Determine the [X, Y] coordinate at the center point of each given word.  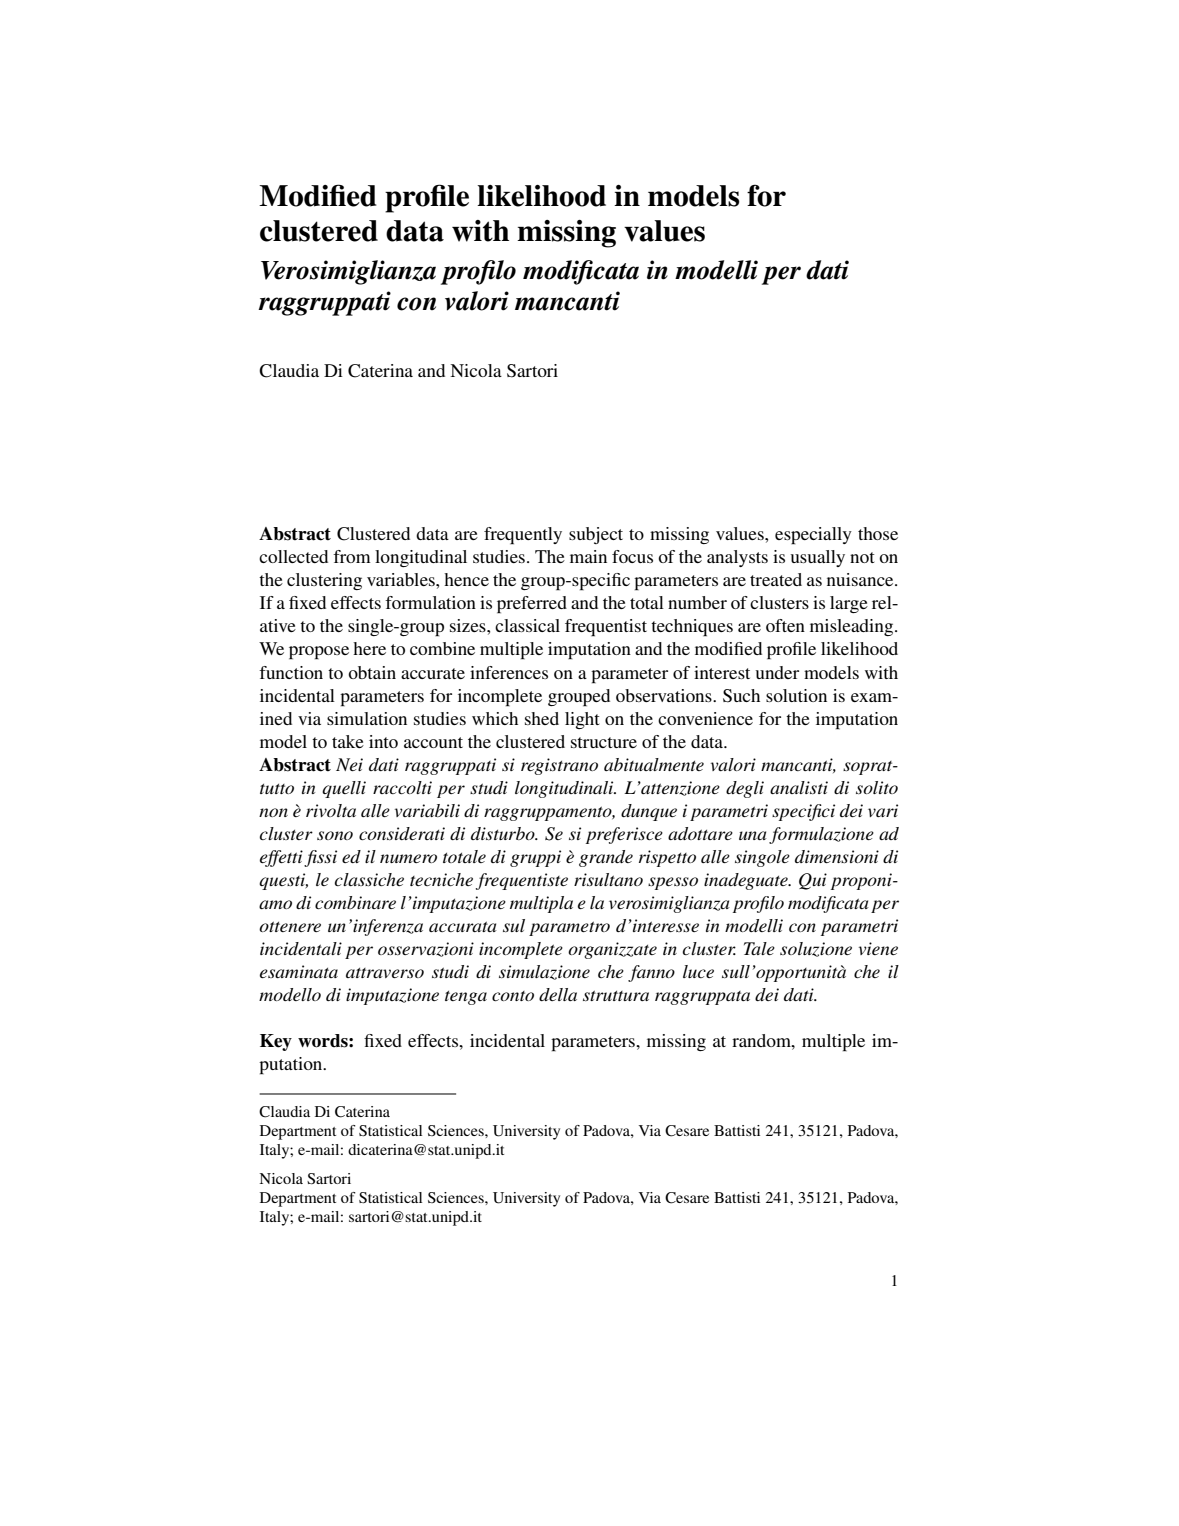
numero [408, 858]
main [588, 556]
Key [276, 1042]
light [582, 720]
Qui [813, 881]
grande [606, 858]
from [352, 556]
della [558, 994]
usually [818, 558]
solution [796, 695]
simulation [367, 718]
